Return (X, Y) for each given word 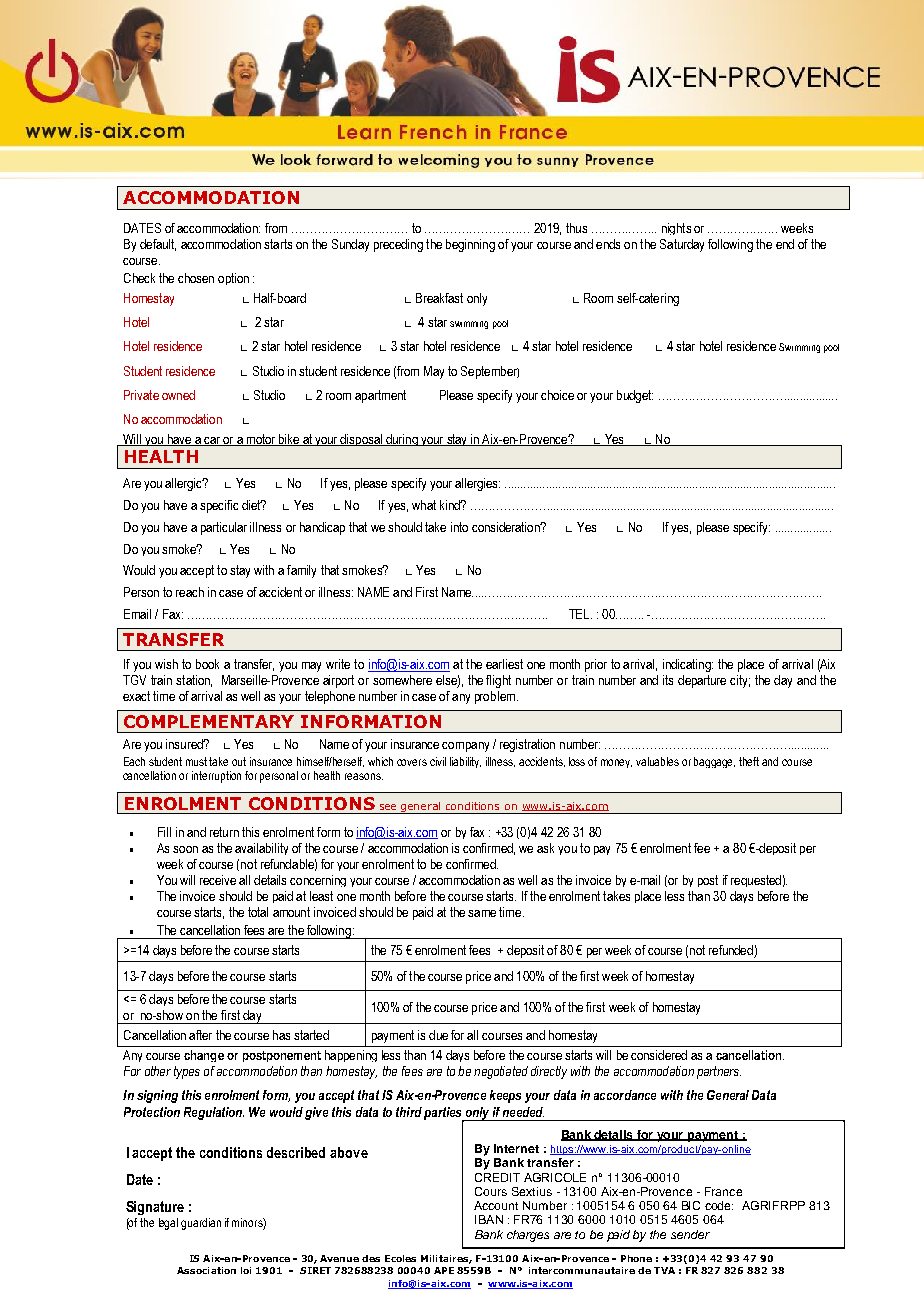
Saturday (682, 245)
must (198, 761)
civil (438, 761)
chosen (196, 278)
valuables (657, 761)
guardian (201, 1224)
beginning (470, 245)
